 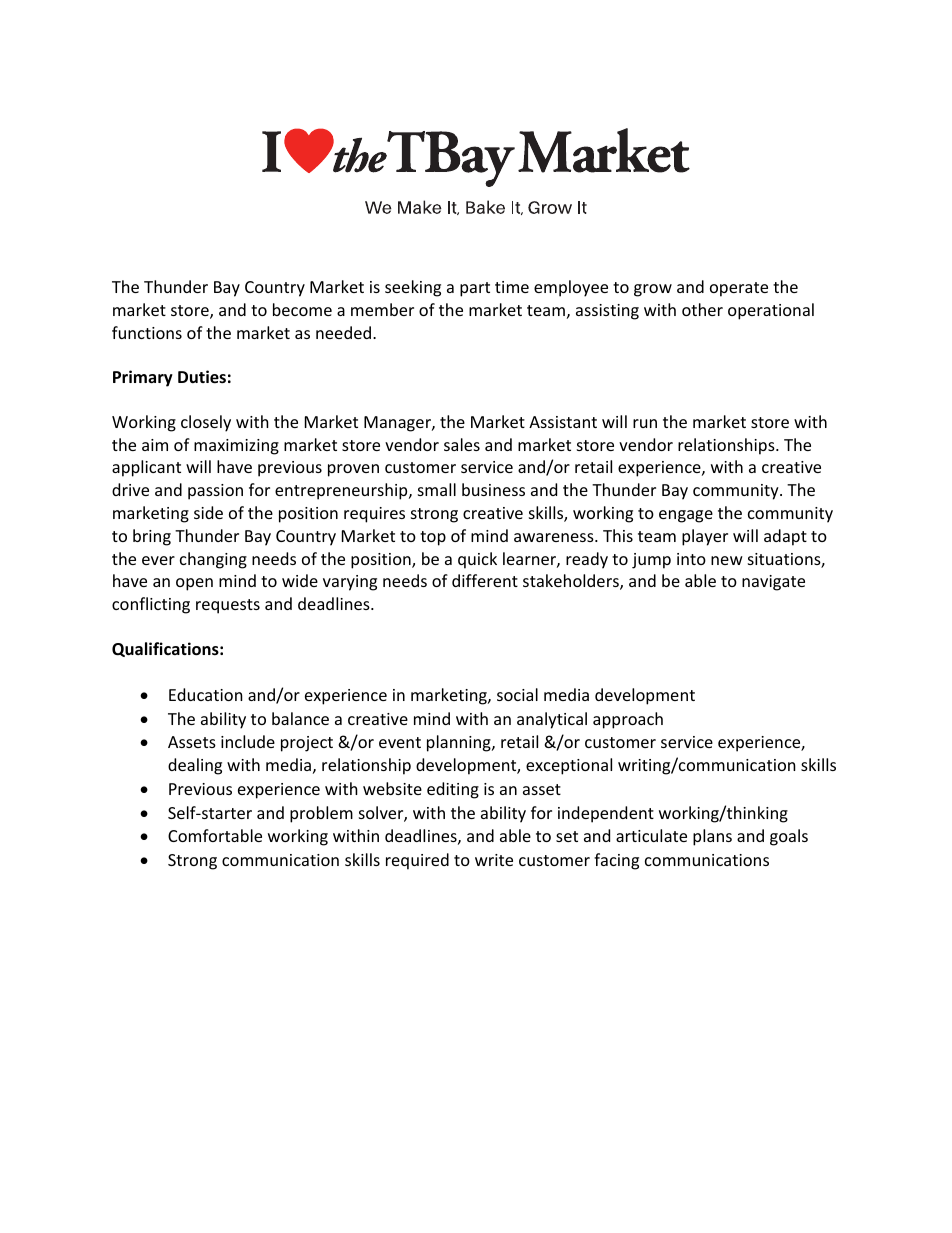 What do you see at coordinates (702, 309) in the screenshot?
I see `other` at bounding box center [702, 309].
